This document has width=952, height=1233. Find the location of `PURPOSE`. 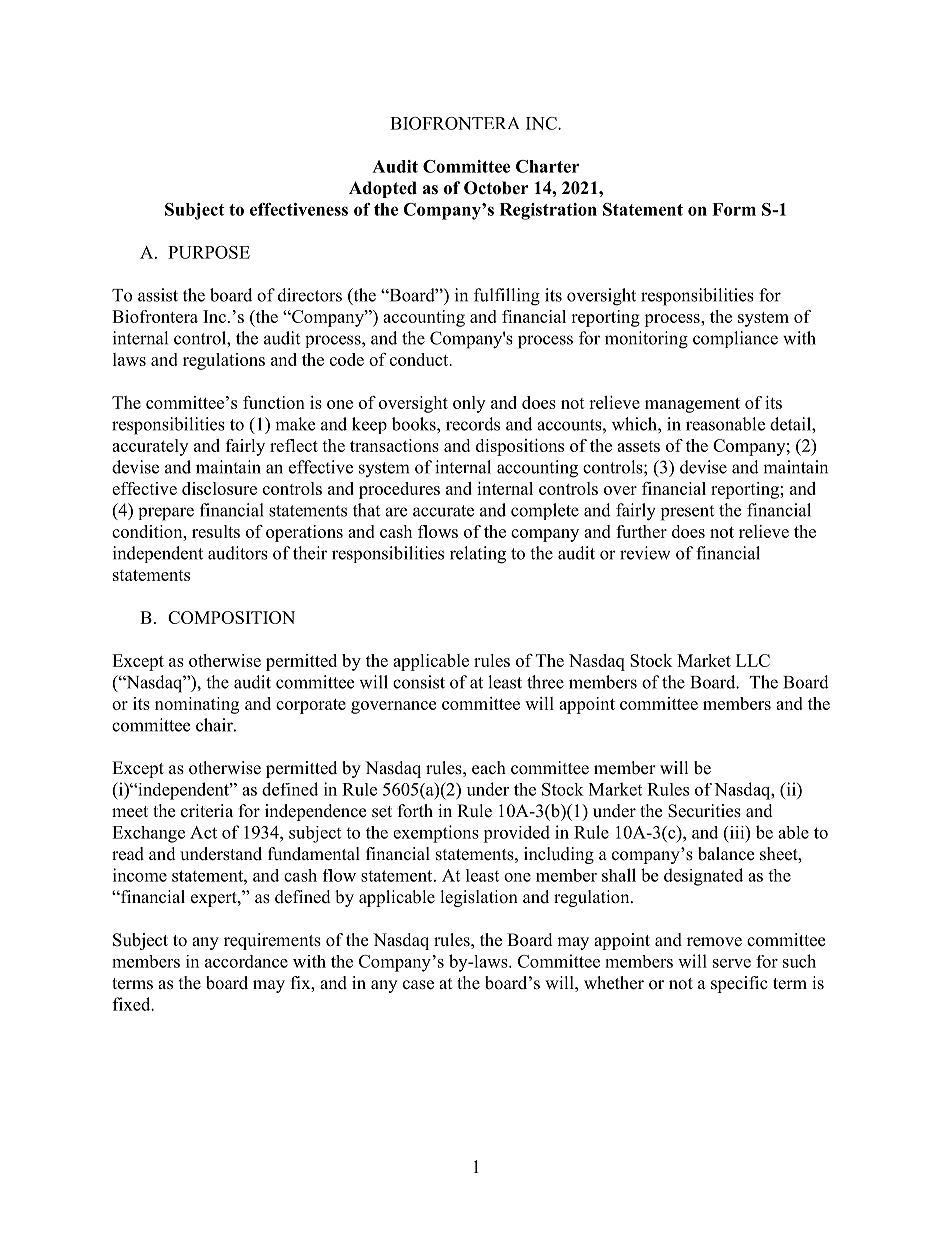

PURPOSE is located at coordinates (209, 252).
